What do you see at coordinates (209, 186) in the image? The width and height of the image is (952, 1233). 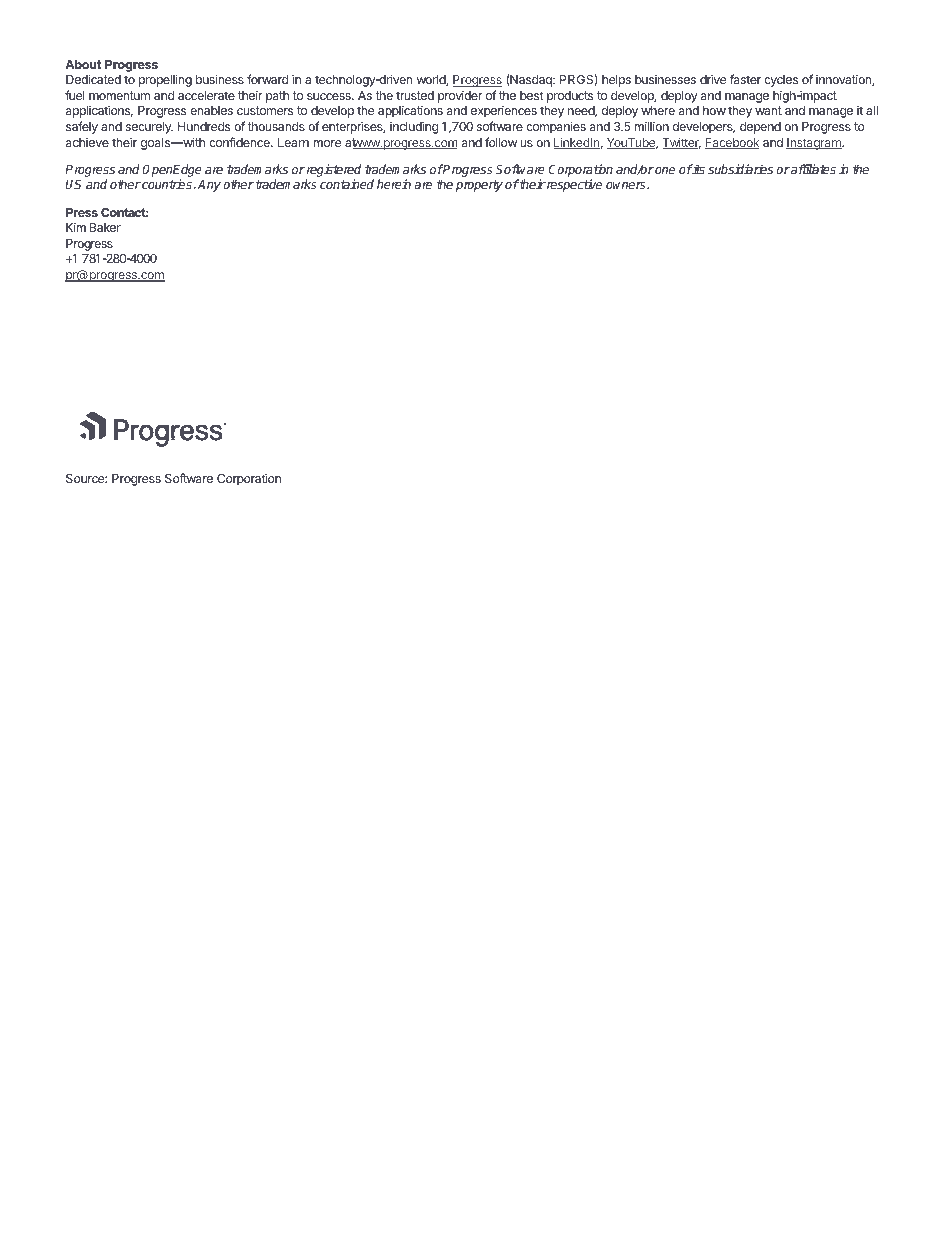 I see `Any` at bounding box center [209, 186].
